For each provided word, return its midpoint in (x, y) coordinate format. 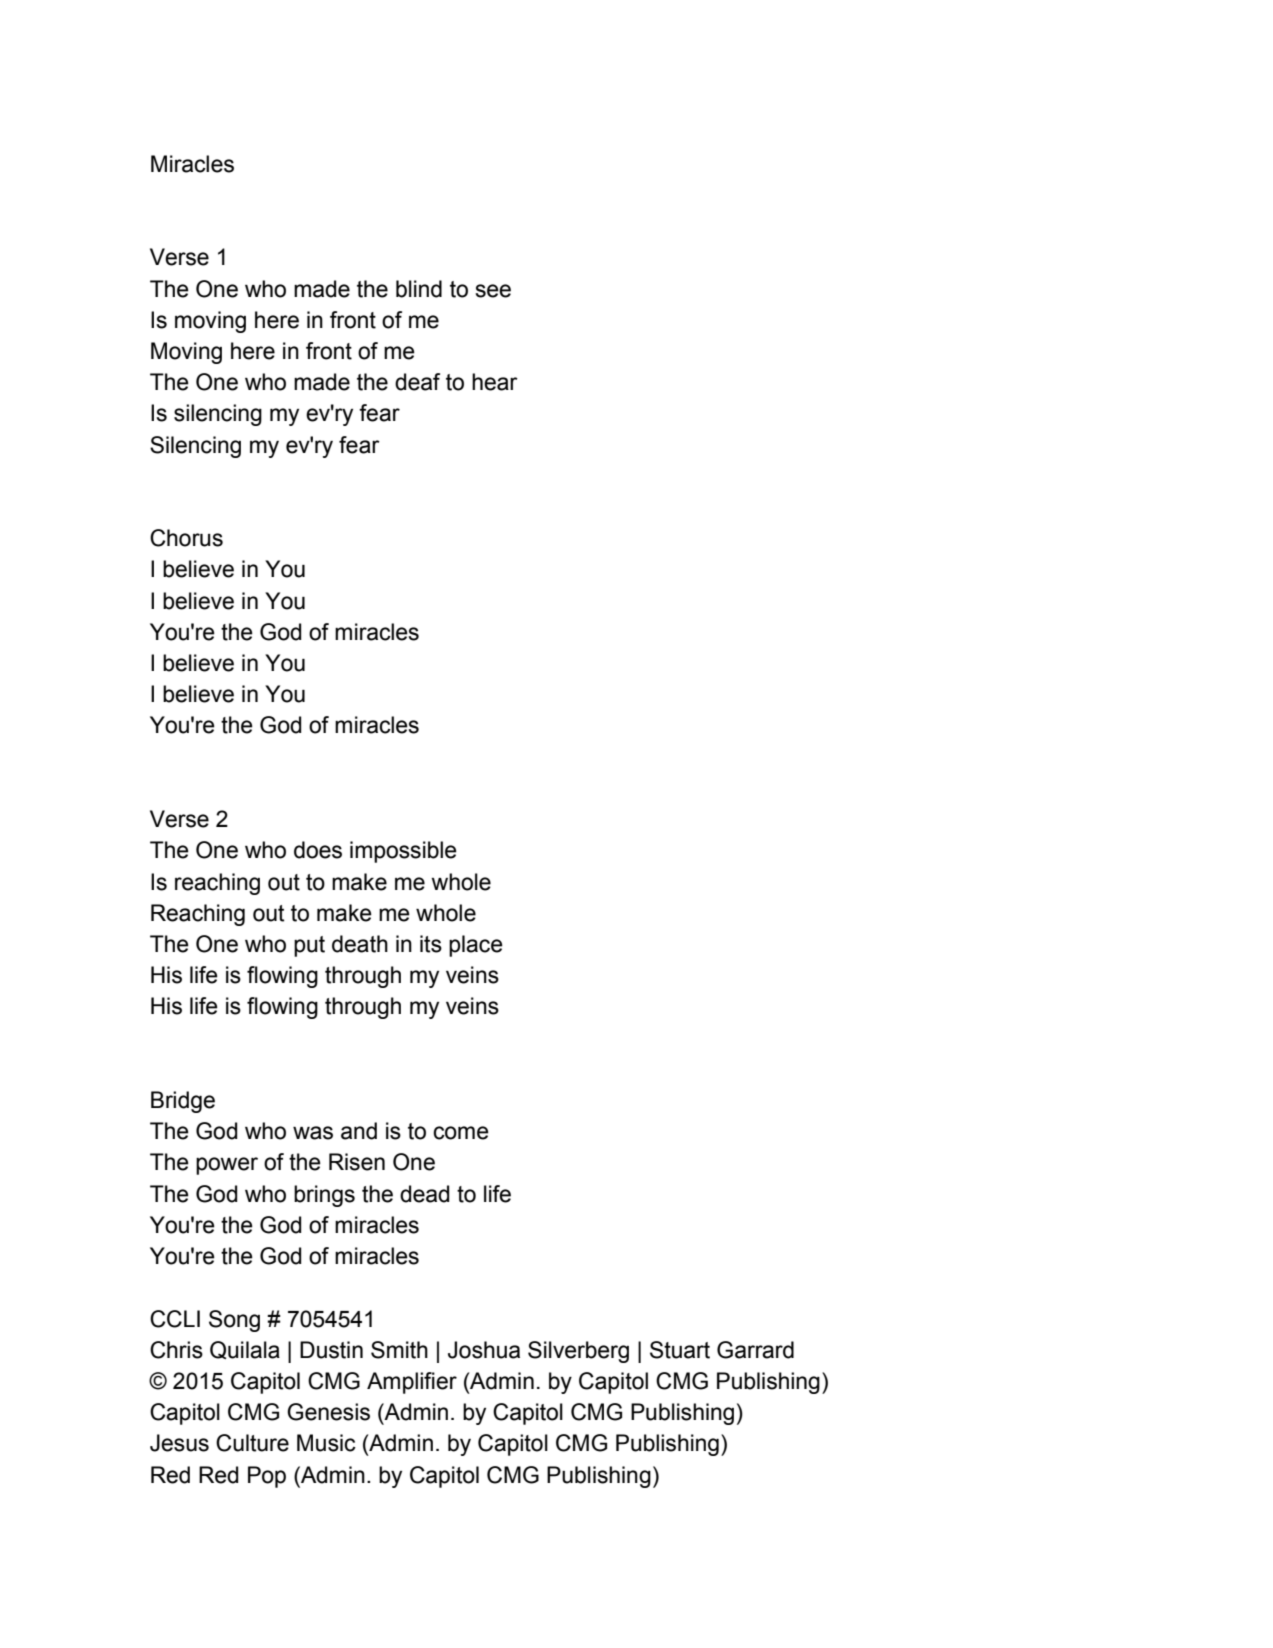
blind (419, 289)
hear (495, 382)
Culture (252, 1443)
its (431, 944)
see (493, 291)
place (476, 946)
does (318, 850)
